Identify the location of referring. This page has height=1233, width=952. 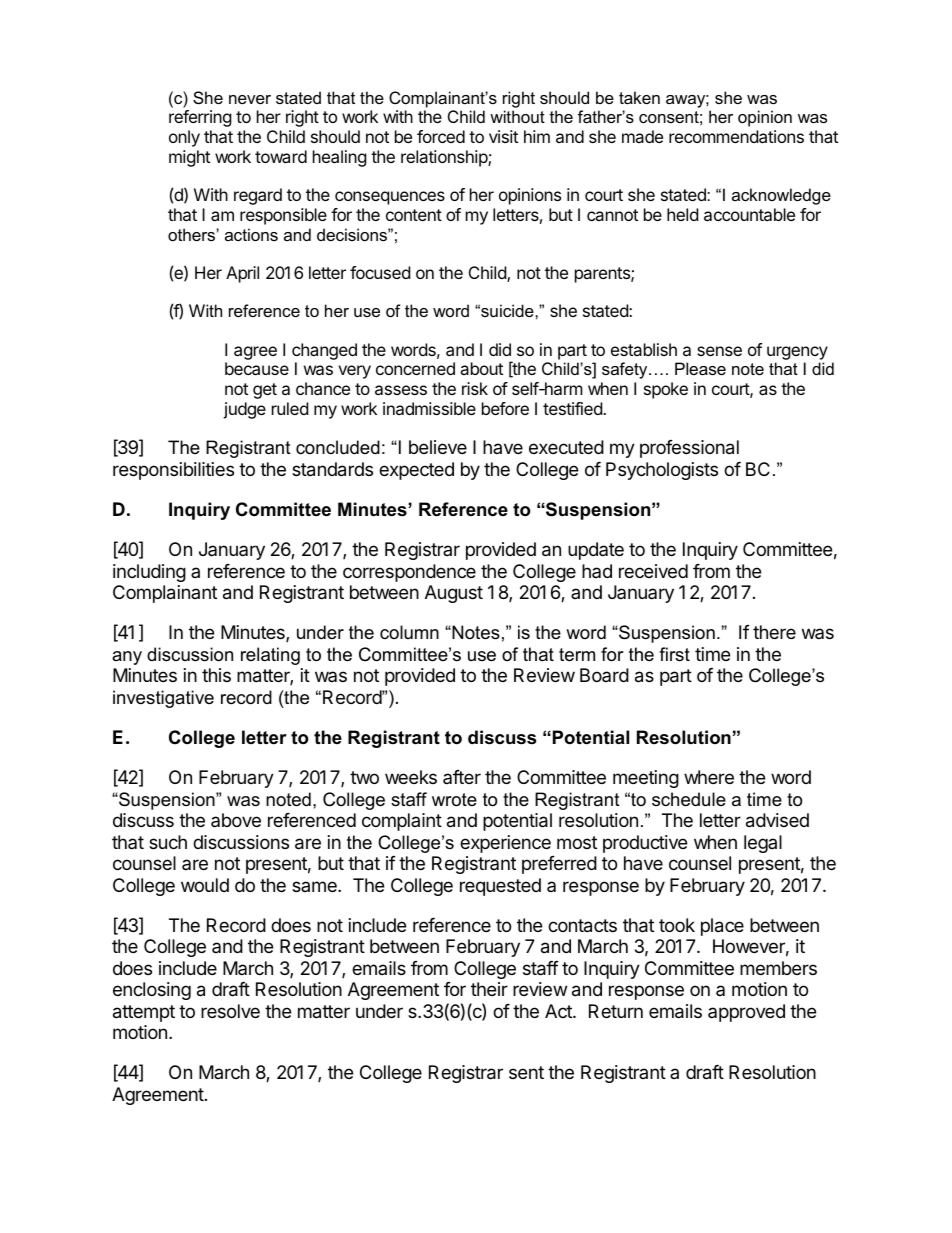
(200, 118).
